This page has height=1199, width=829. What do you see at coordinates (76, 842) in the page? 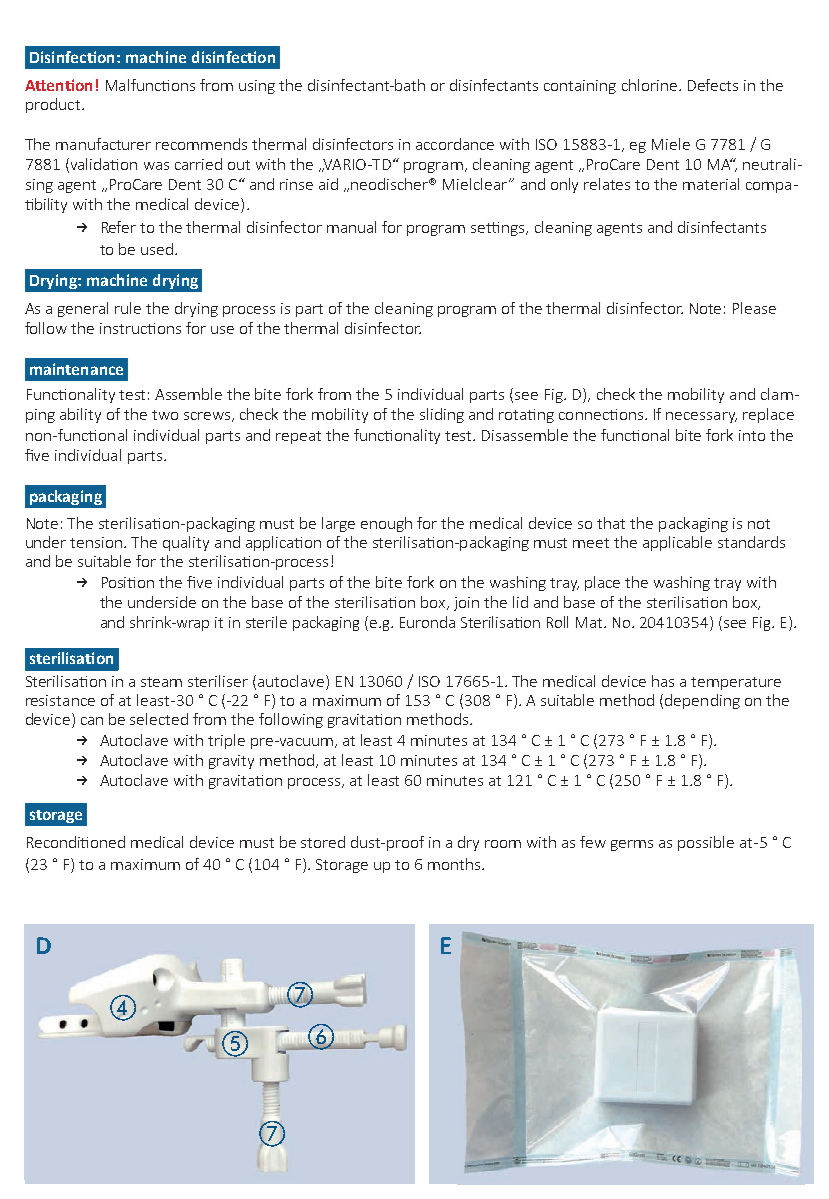
I see `Reconditioned` at bounding box center [76, 842].
